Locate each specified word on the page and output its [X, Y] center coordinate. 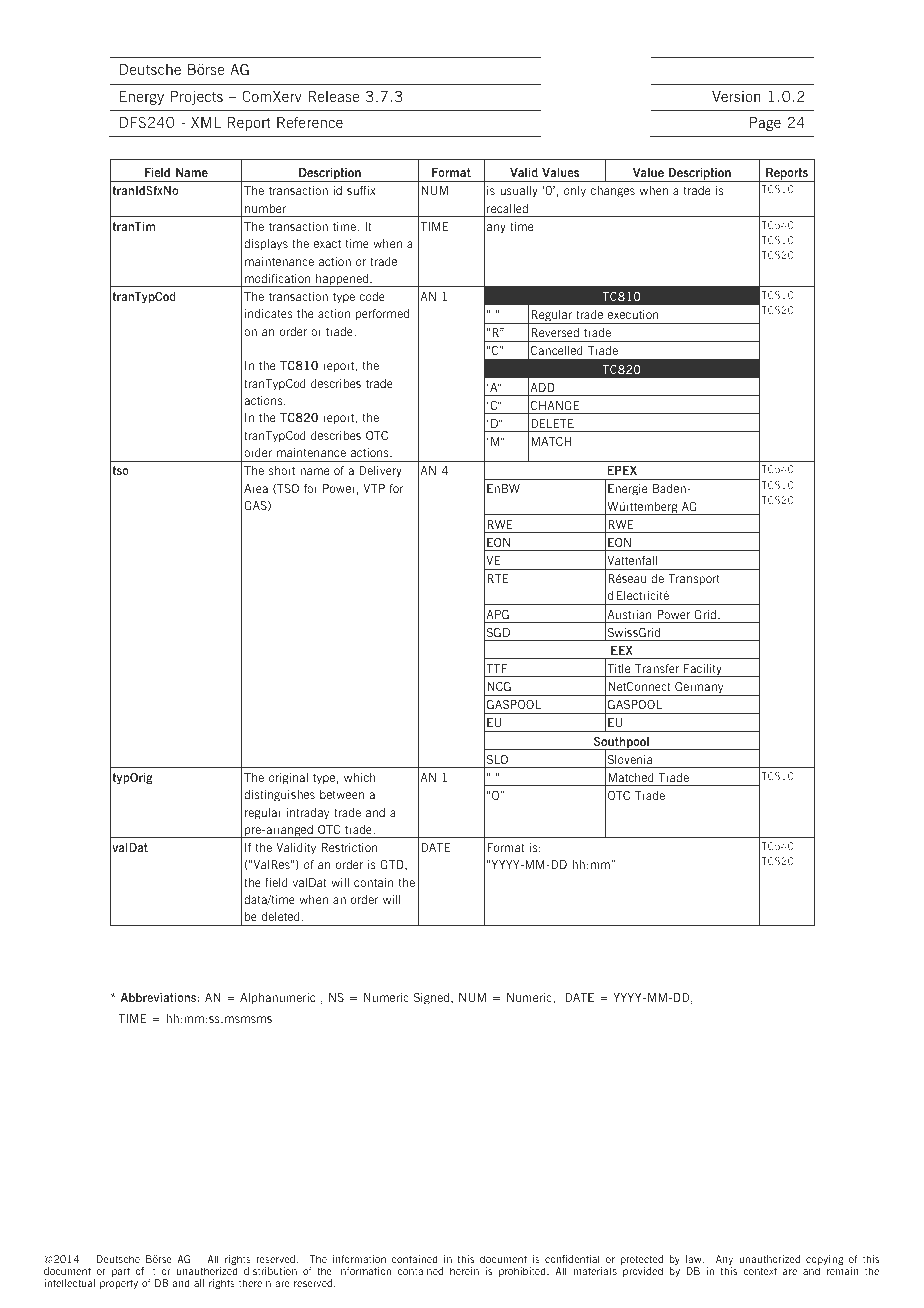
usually [519, 192]
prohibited [523, 1272]
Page [765, 124]
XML [206, 122]
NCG [499, 686]
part [121, 1272]
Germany [699, 689]
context [760, 1271]
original [288, 779]
